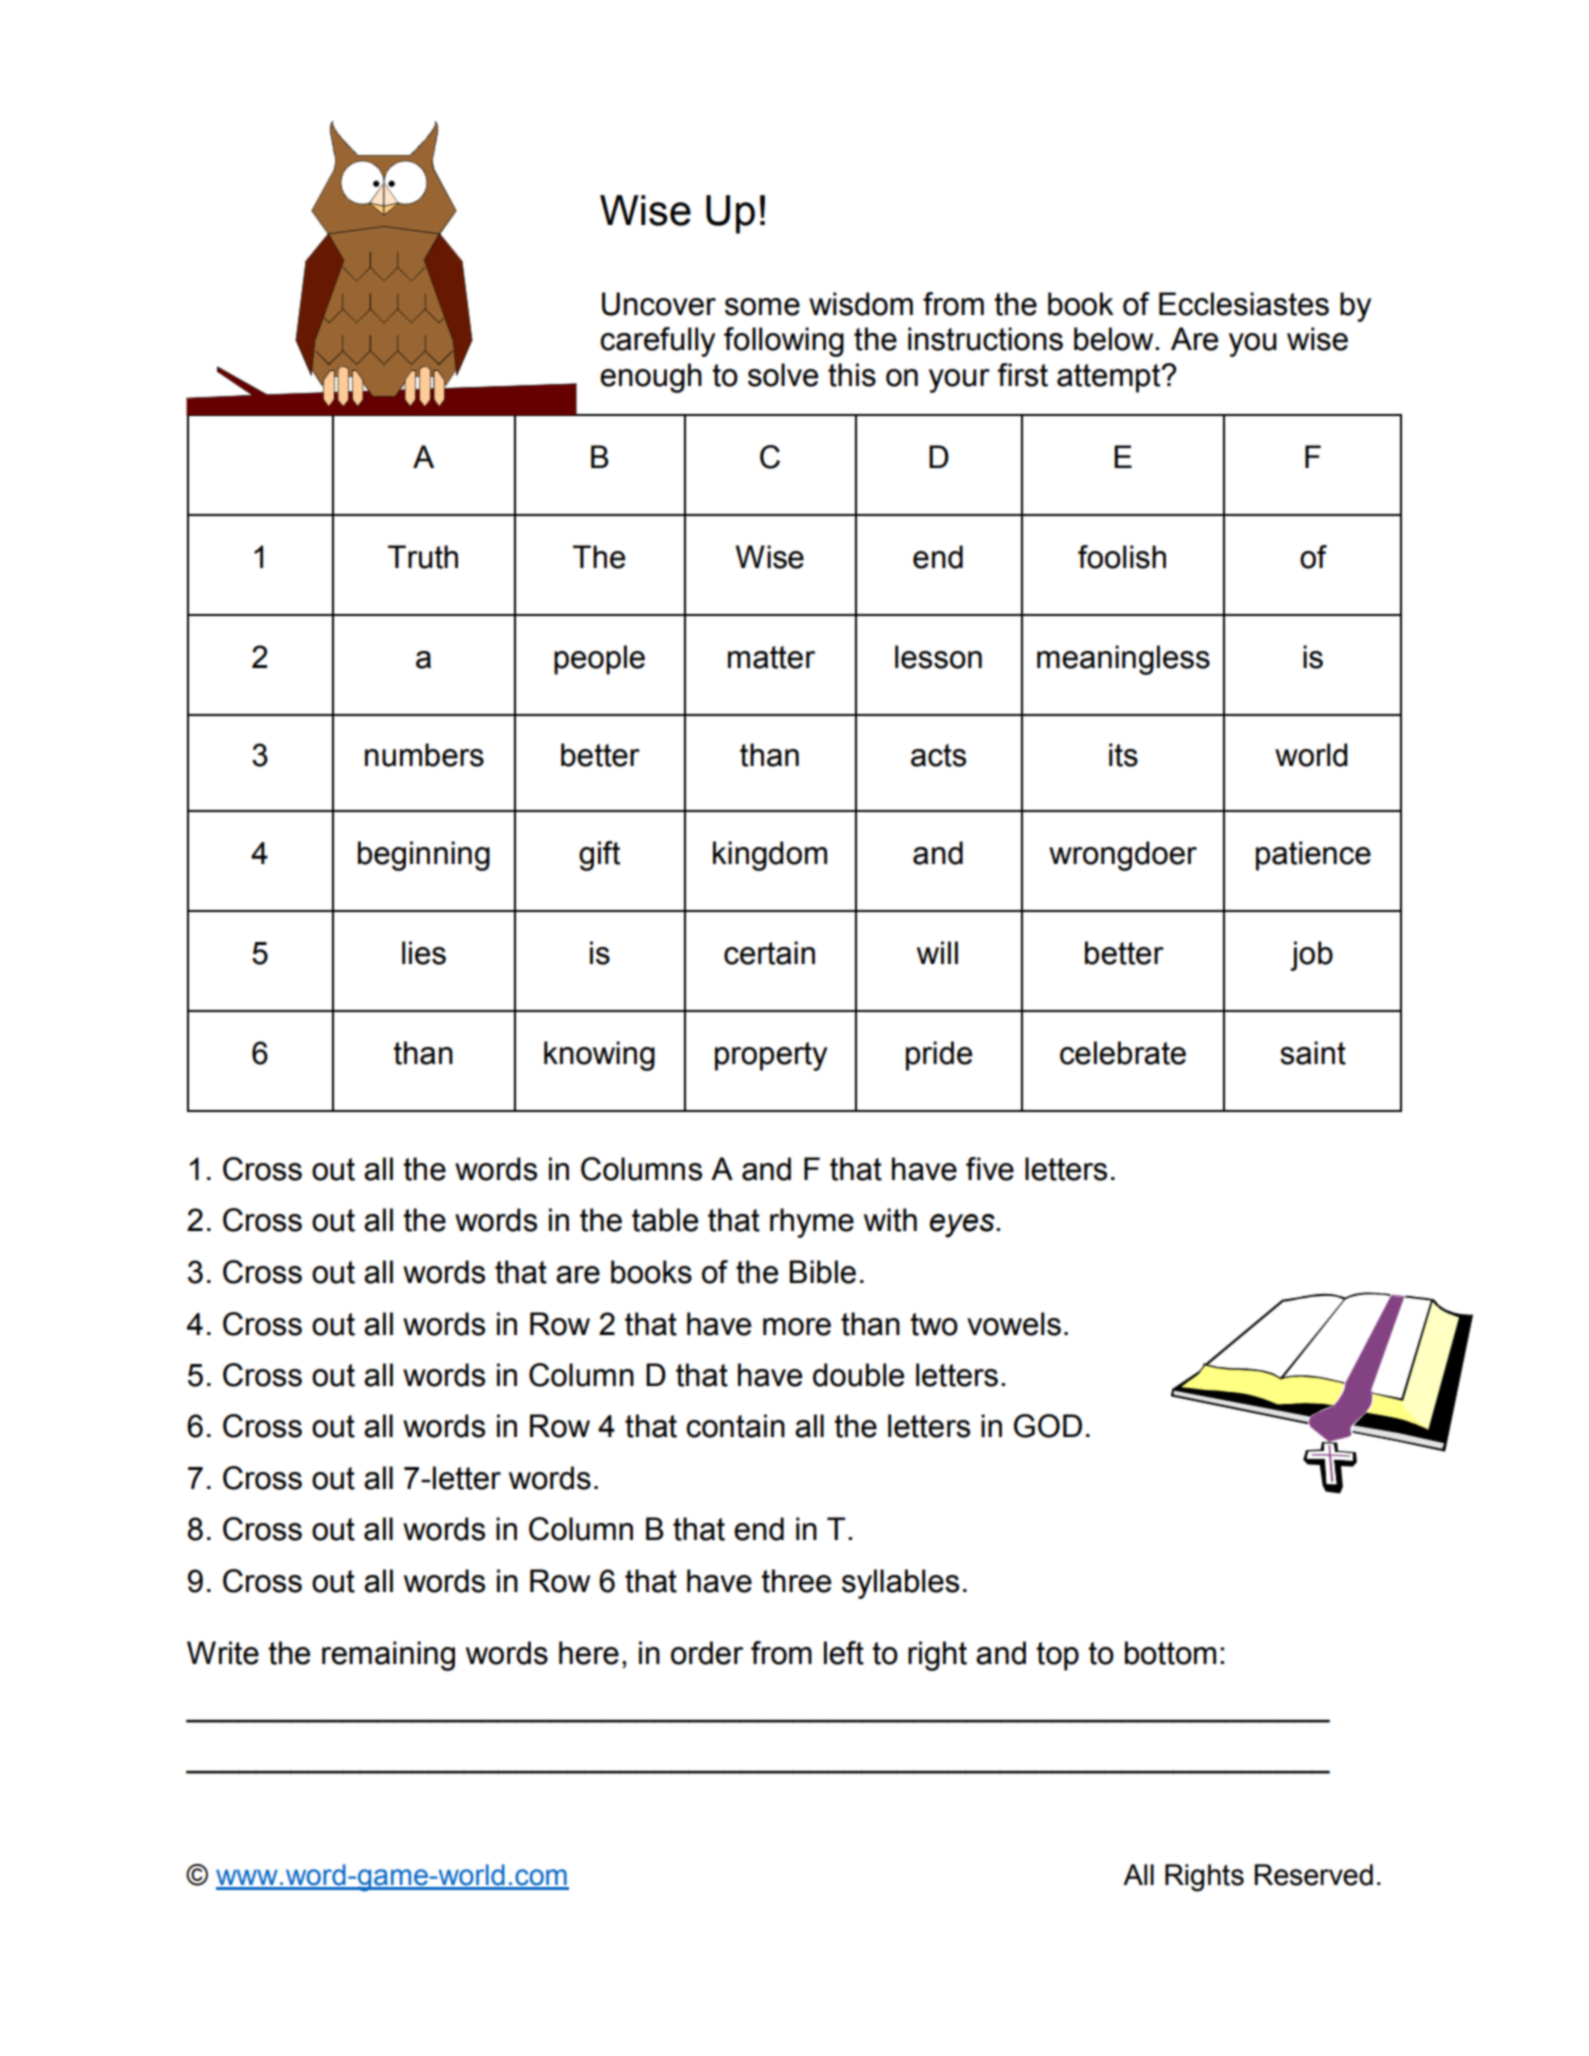 This screenshot has height=2056, width=1589. I want to click on order, so click(707, 1653).
